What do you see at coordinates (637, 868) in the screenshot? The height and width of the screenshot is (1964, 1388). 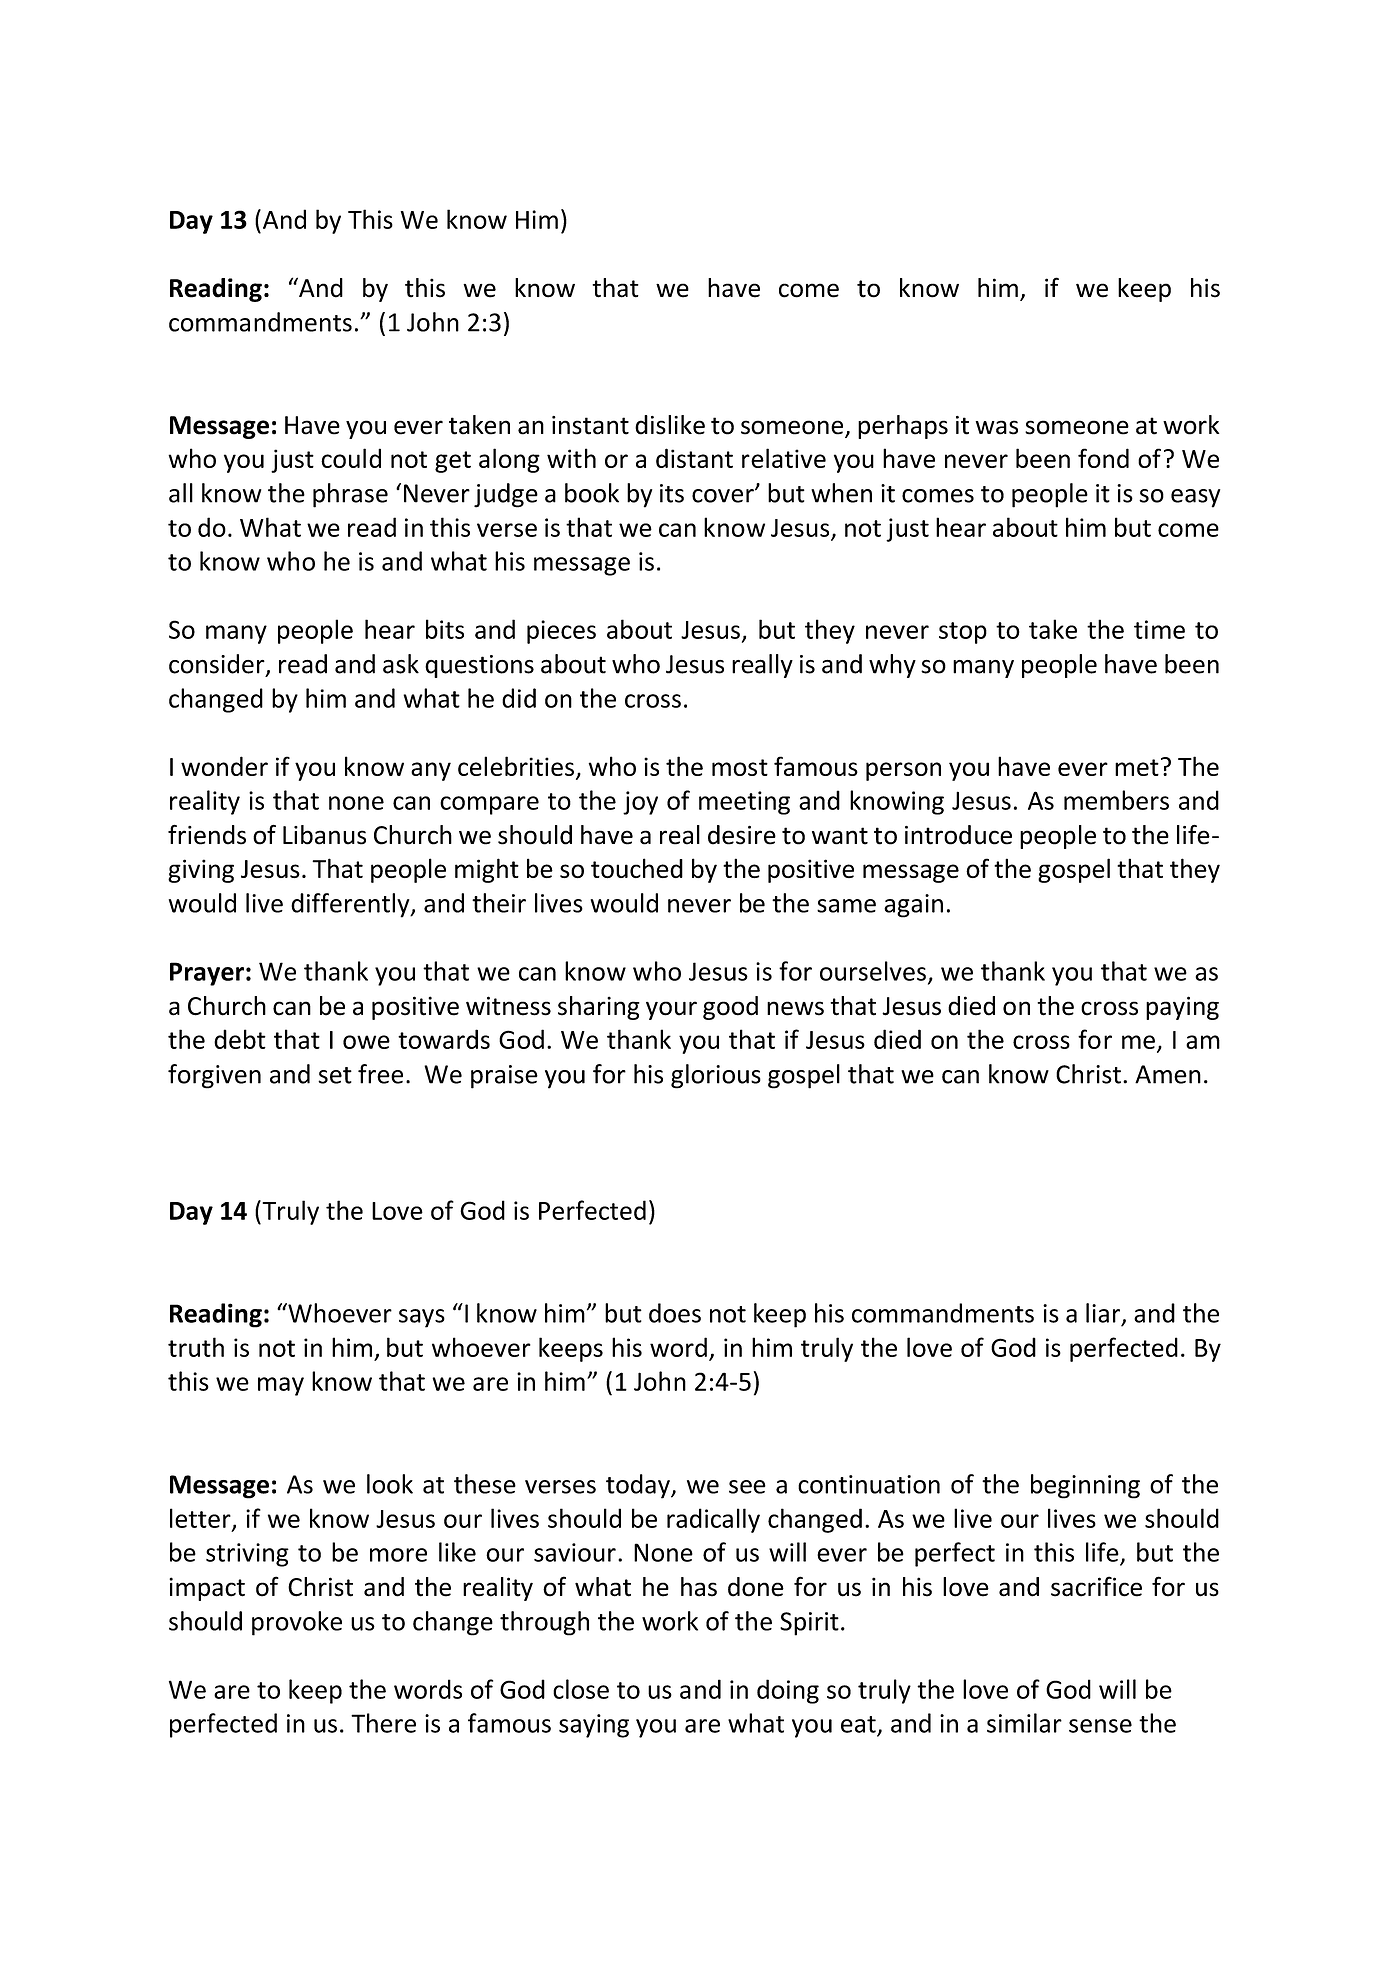 I see `touched` at bounding box center [637, 868].
